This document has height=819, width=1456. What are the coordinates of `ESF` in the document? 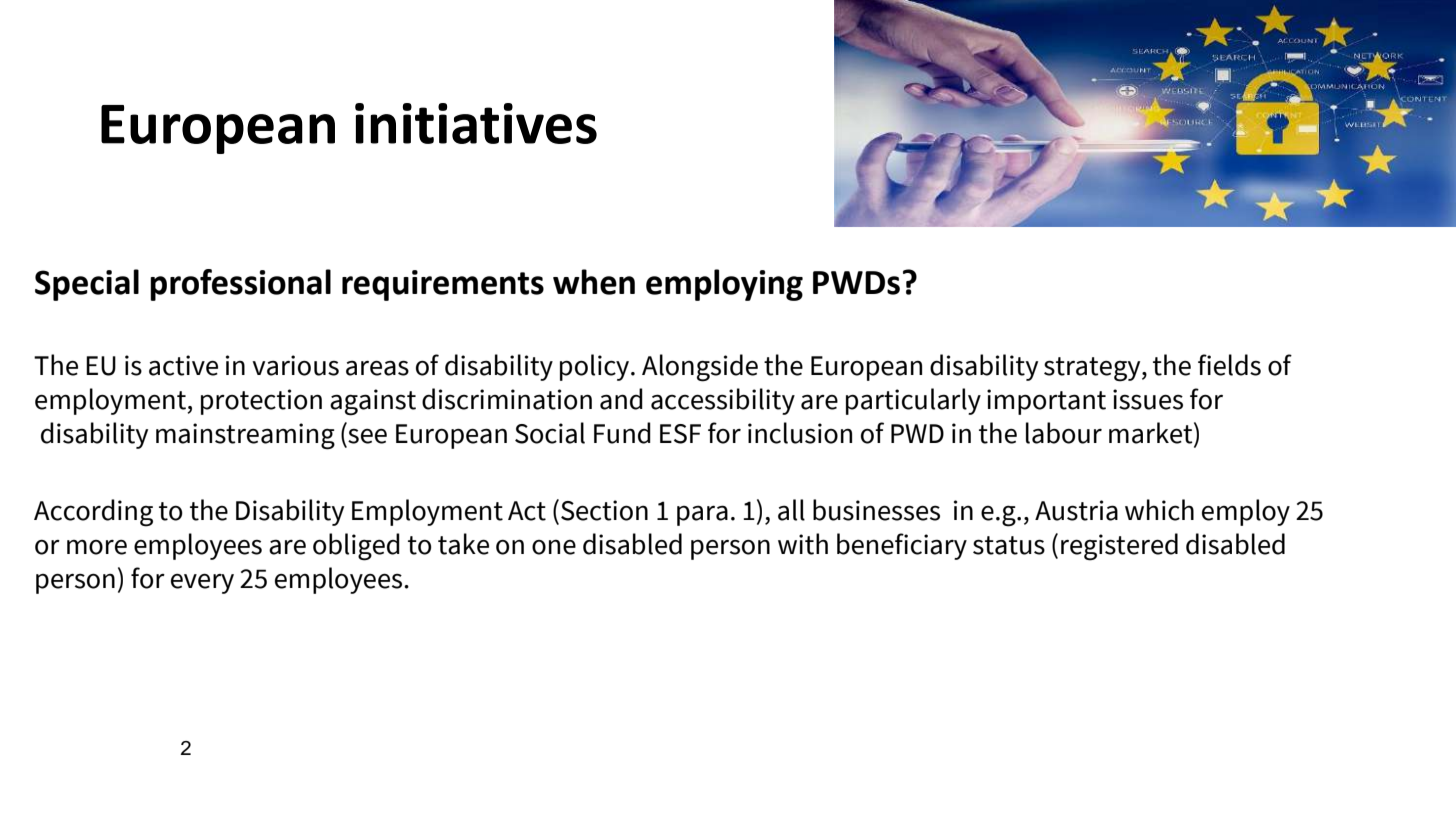 It's located at (680, 434).
